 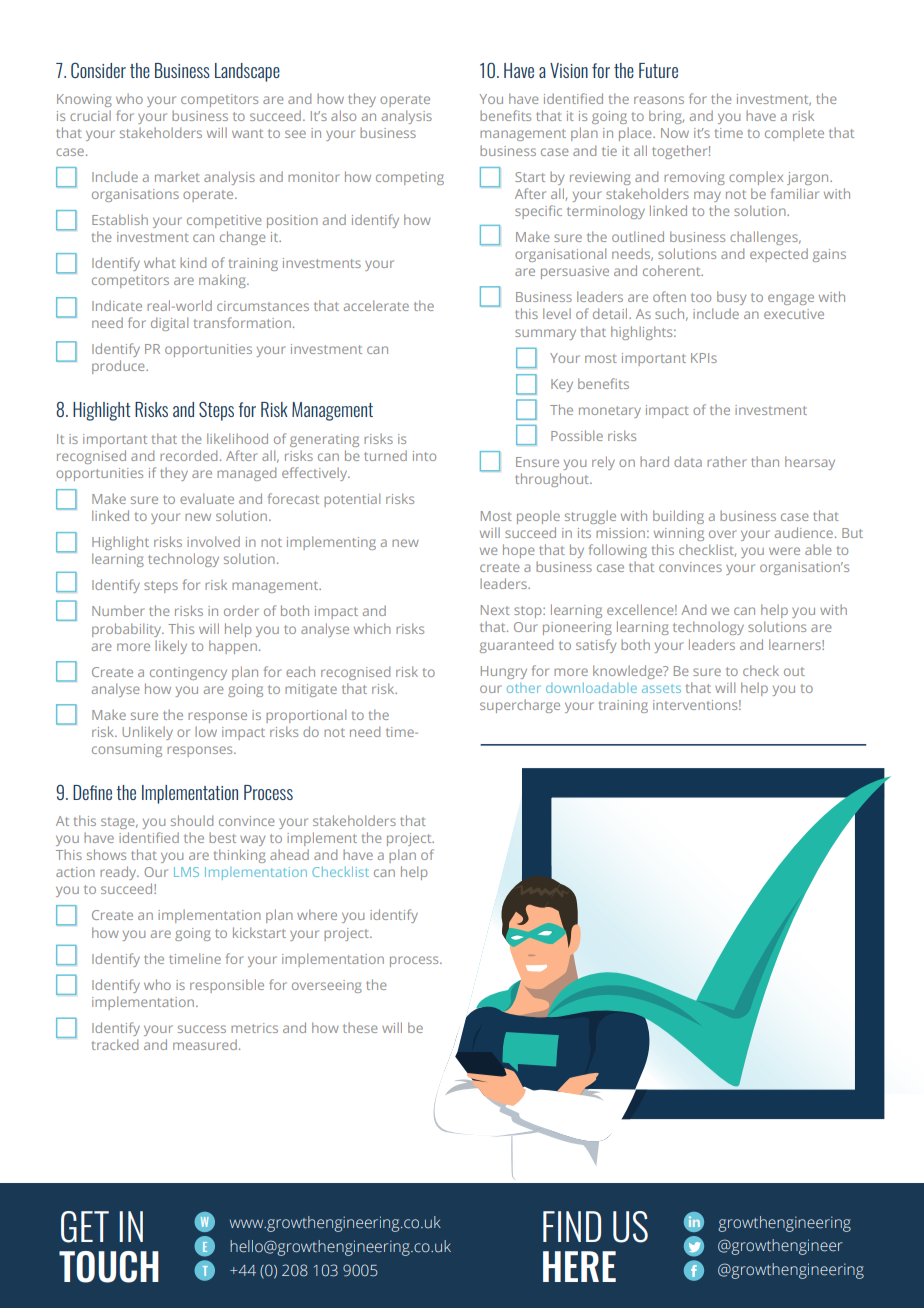 I want to click on assets, so click(x=661, y=688).
